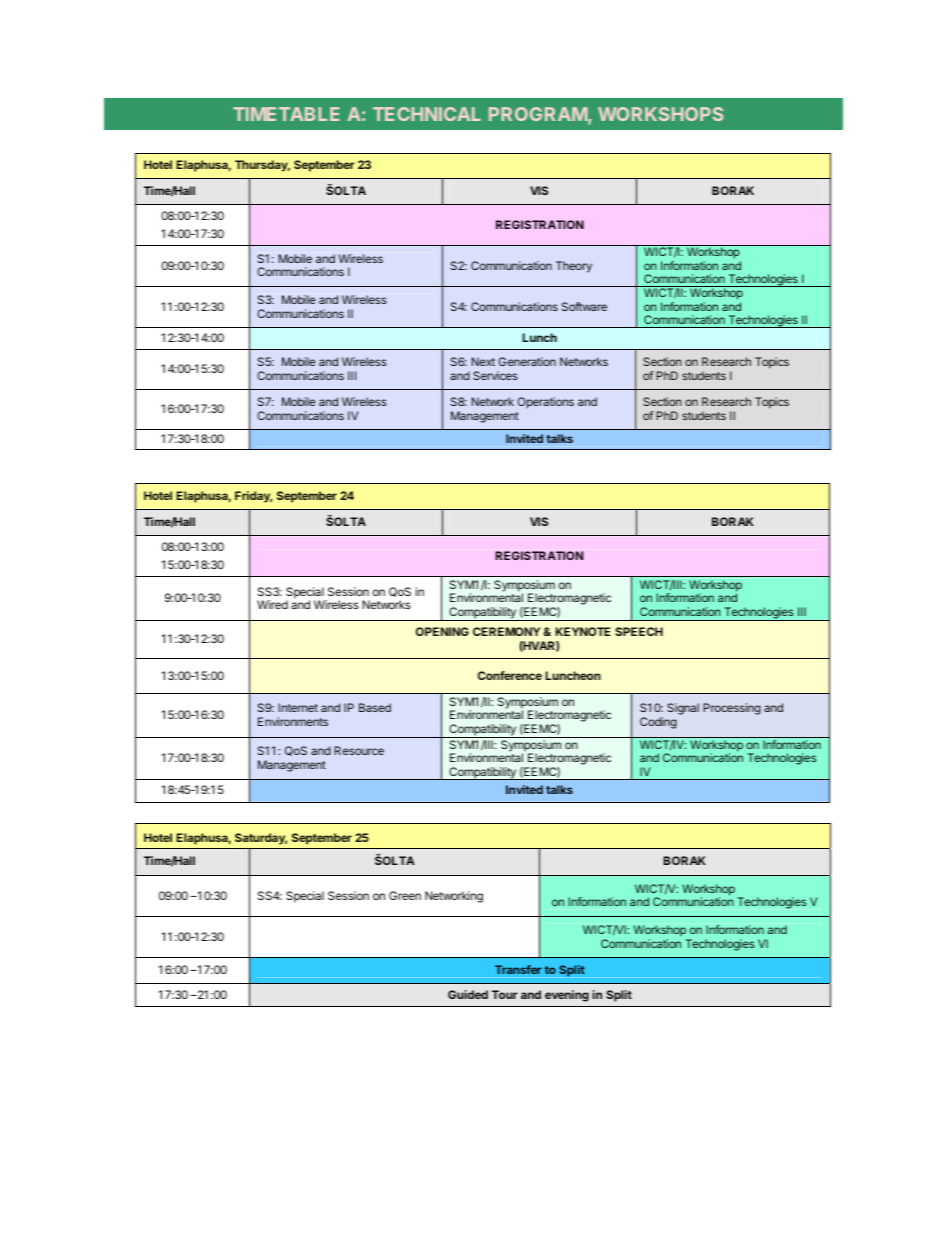 This document has height=1233, width=952. I want to click on Software, so click(584, 306).
